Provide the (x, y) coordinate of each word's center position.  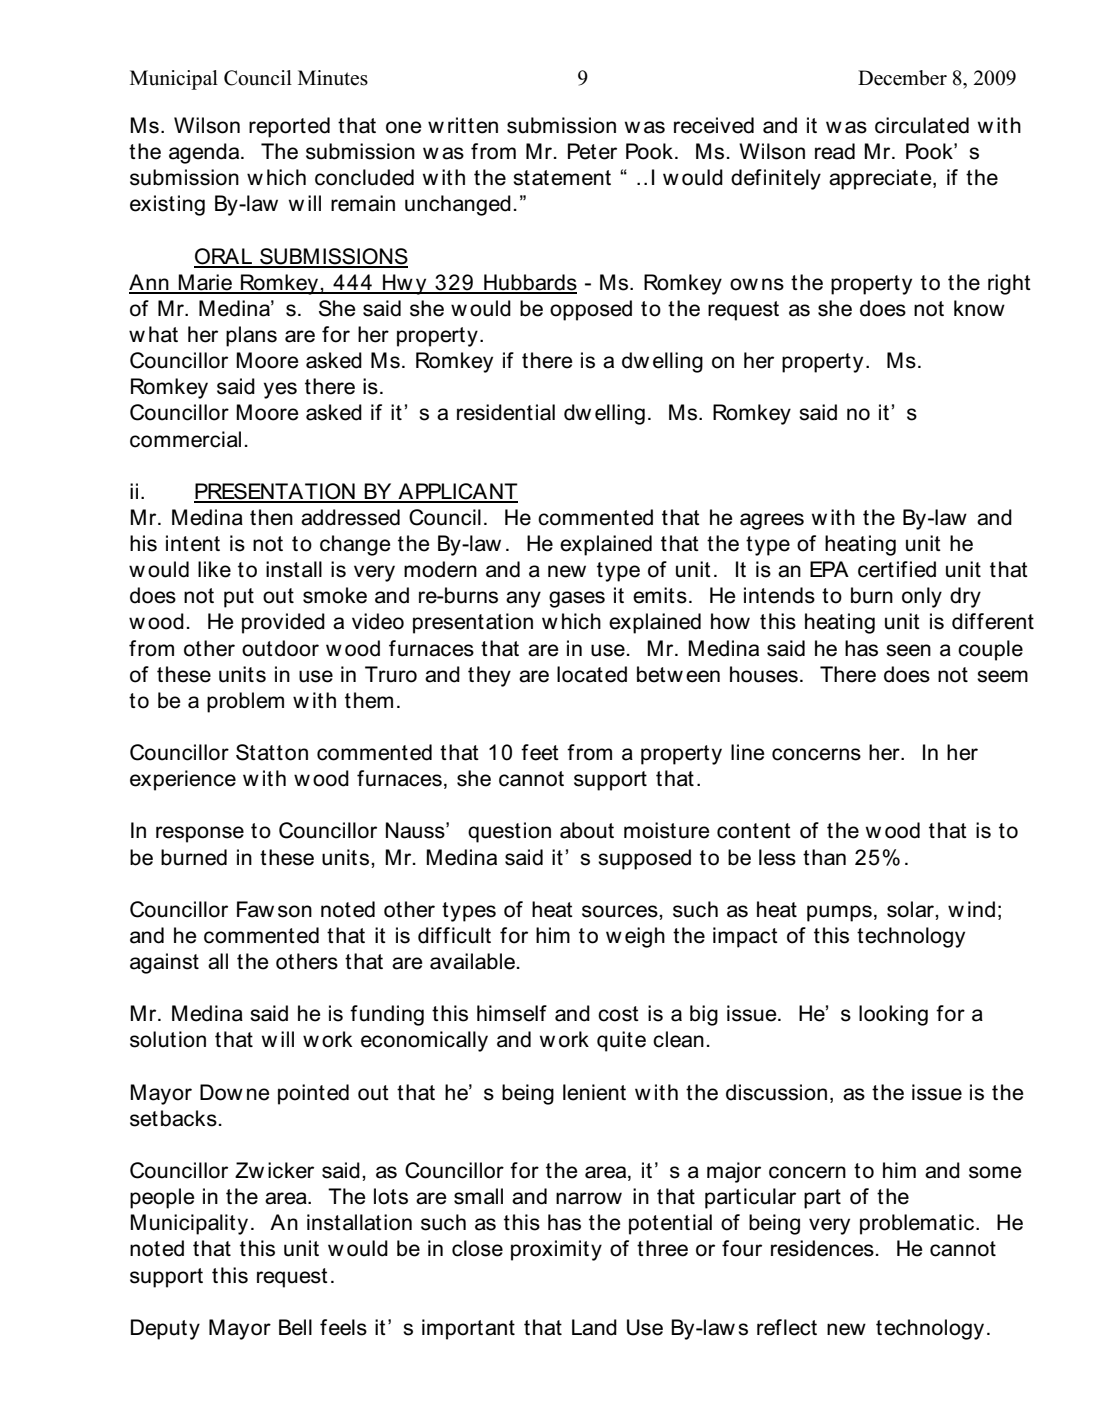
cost (618, 1014)
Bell (295, 1327)
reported (289, 127)
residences (822, 1248)
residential (506, 412)
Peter (592, 151)
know (979, 308)
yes (280, 390)
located (592, 674)
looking (893, 1015)
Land (594, 1327)
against (164, 963)
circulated (922, 125)
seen (908, 650)
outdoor (280, 648)
